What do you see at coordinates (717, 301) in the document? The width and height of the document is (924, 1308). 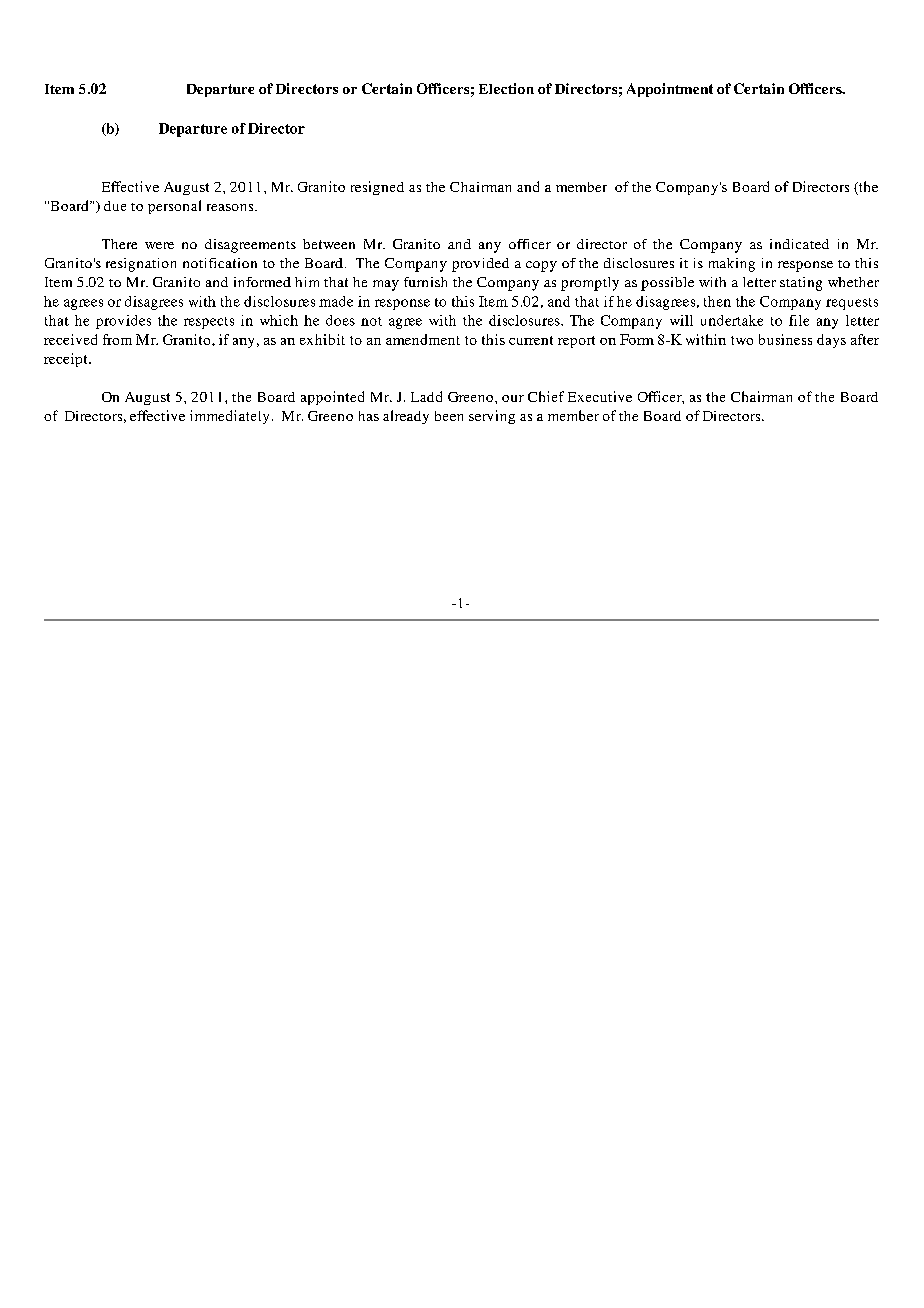 I see `then` at bounding box center [717, 301].
